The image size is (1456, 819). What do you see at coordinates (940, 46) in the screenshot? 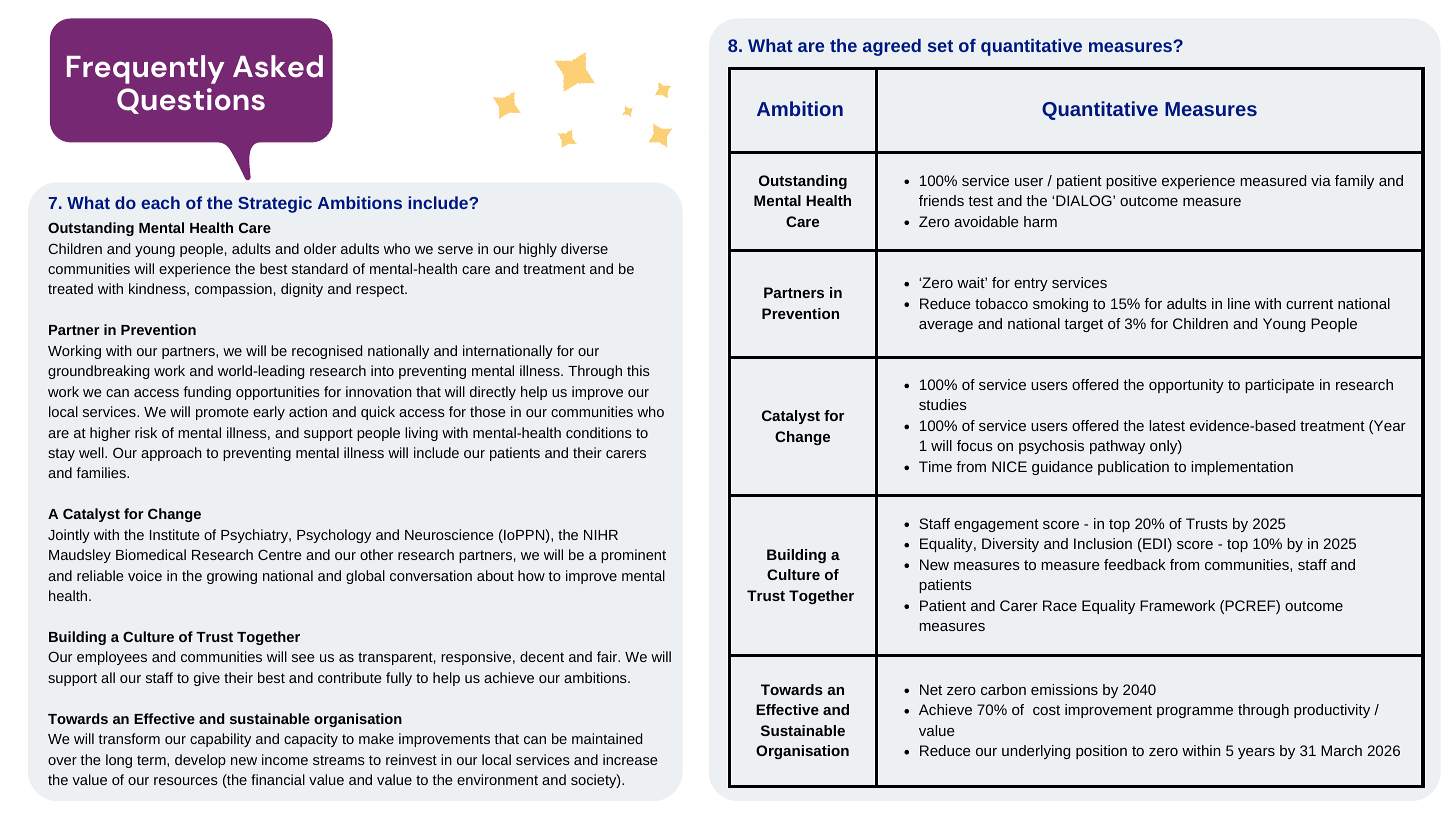
I see `set` at bounding box center [940, 46].
